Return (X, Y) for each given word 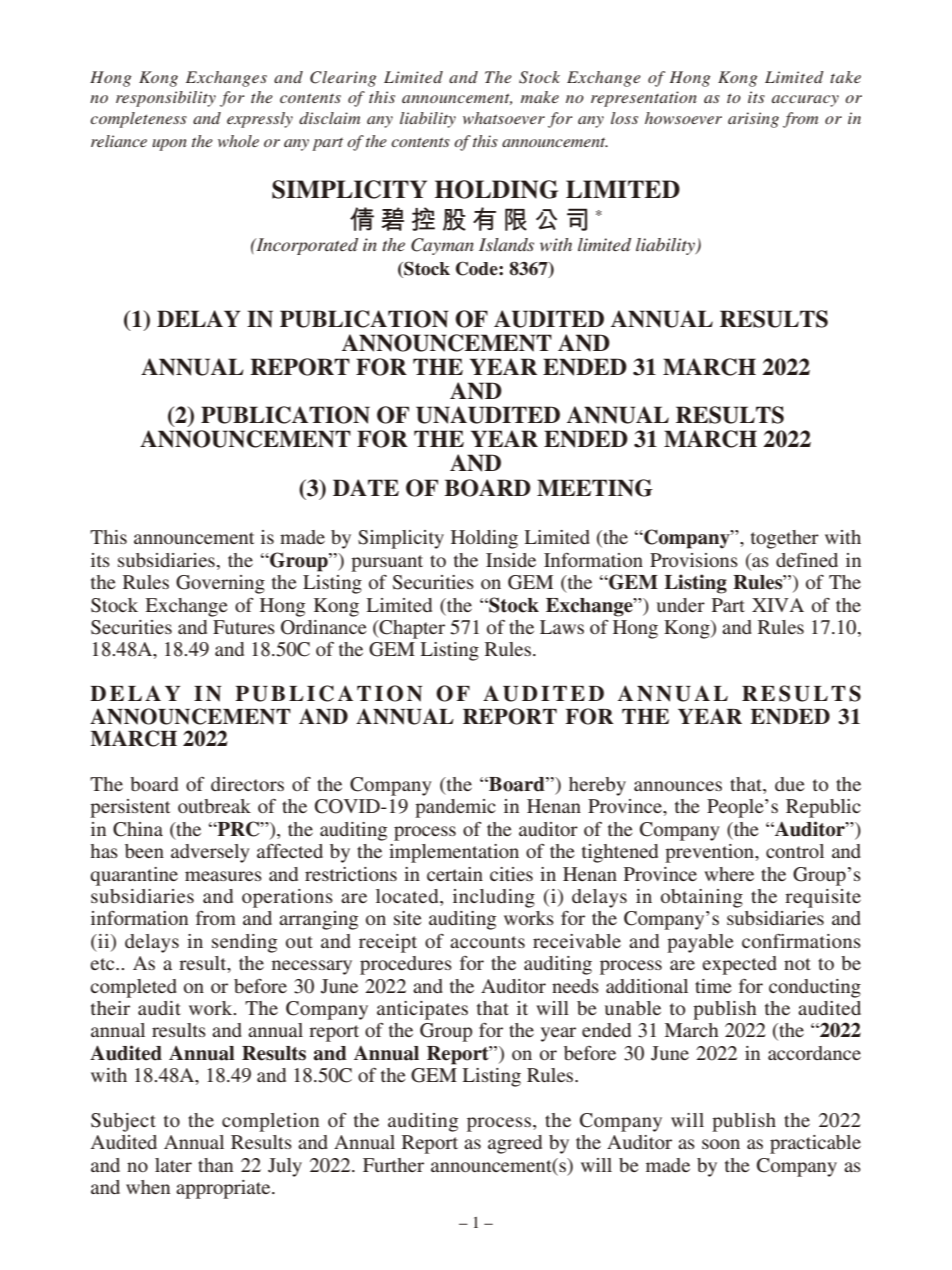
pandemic (455, 808)
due (790, 784)
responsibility (166, 99)
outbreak (214, 806)
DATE (366, 487)
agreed (515, 1144)
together (785, 539)
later (173, 1165)
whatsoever (504, 118)
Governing (220, 584)
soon (721, 1144)
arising (753, 120)
